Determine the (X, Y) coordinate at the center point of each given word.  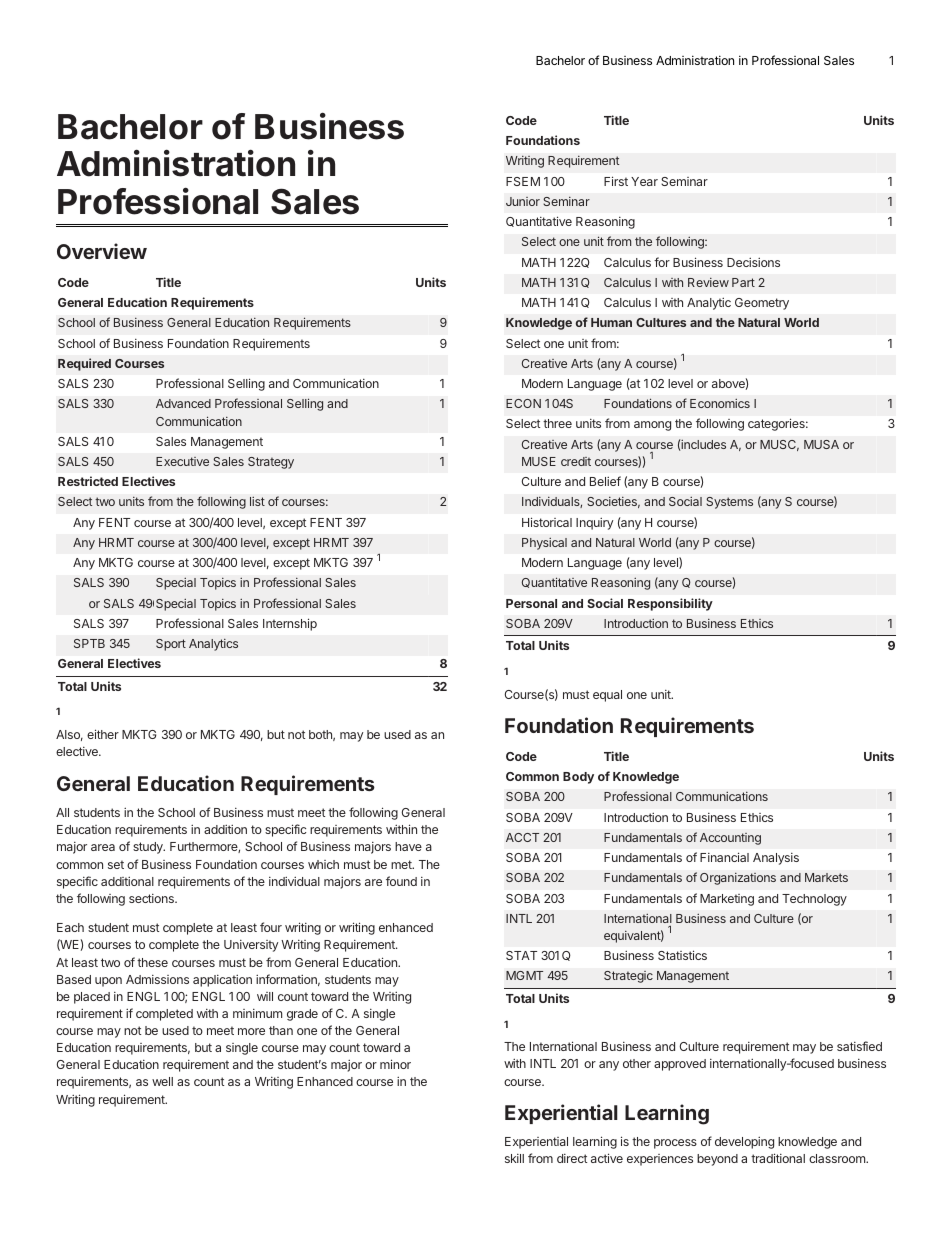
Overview (102, 251)
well (162, 1081)
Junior (523, 201)
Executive (182, 461)
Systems (729, 503)
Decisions (753, 262)
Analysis (776, 859)
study (149, 848)
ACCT (522, 837)
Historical (547, 522)
